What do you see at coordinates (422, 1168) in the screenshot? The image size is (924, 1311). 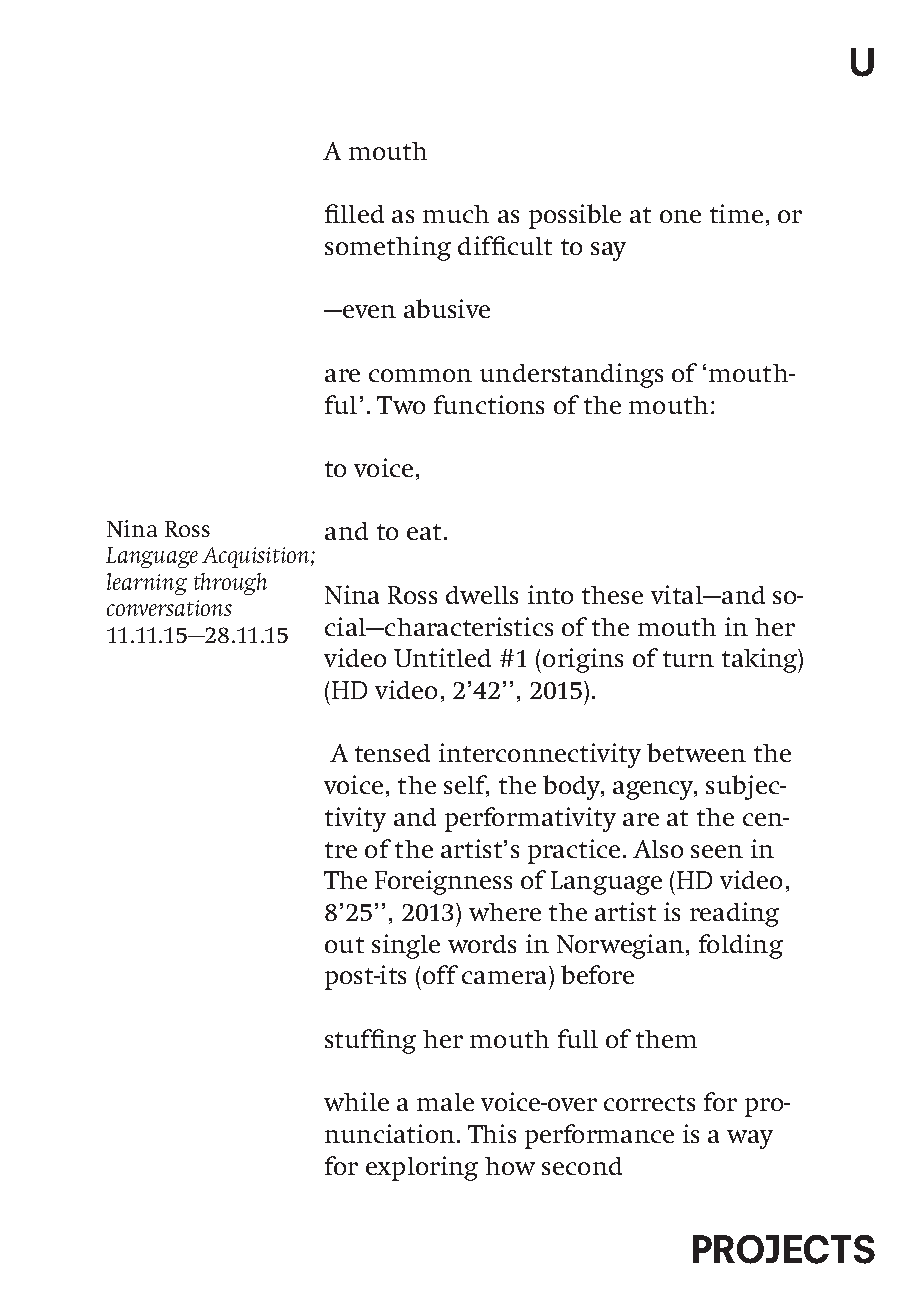 I see `exploring` at bounding box center [422, 1168].
